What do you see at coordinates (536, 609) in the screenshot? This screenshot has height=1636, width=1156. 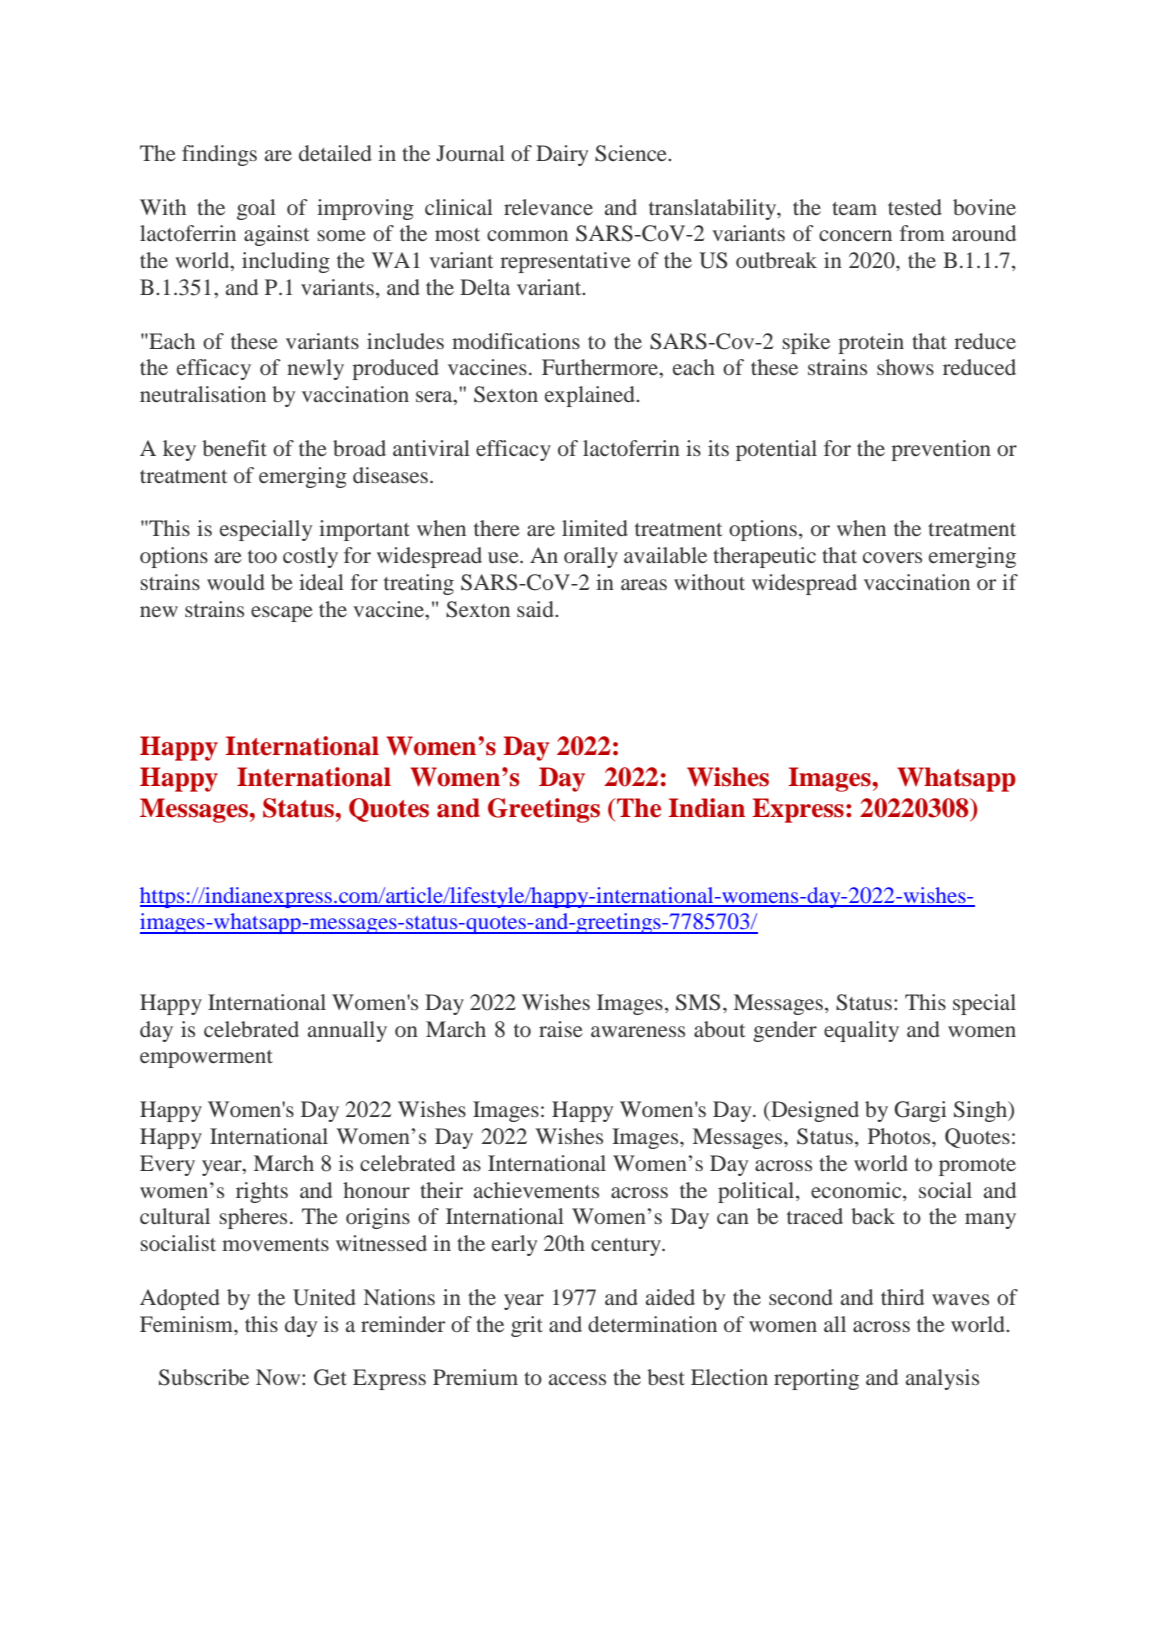 I see `said` at bounding box center [536, 609].
